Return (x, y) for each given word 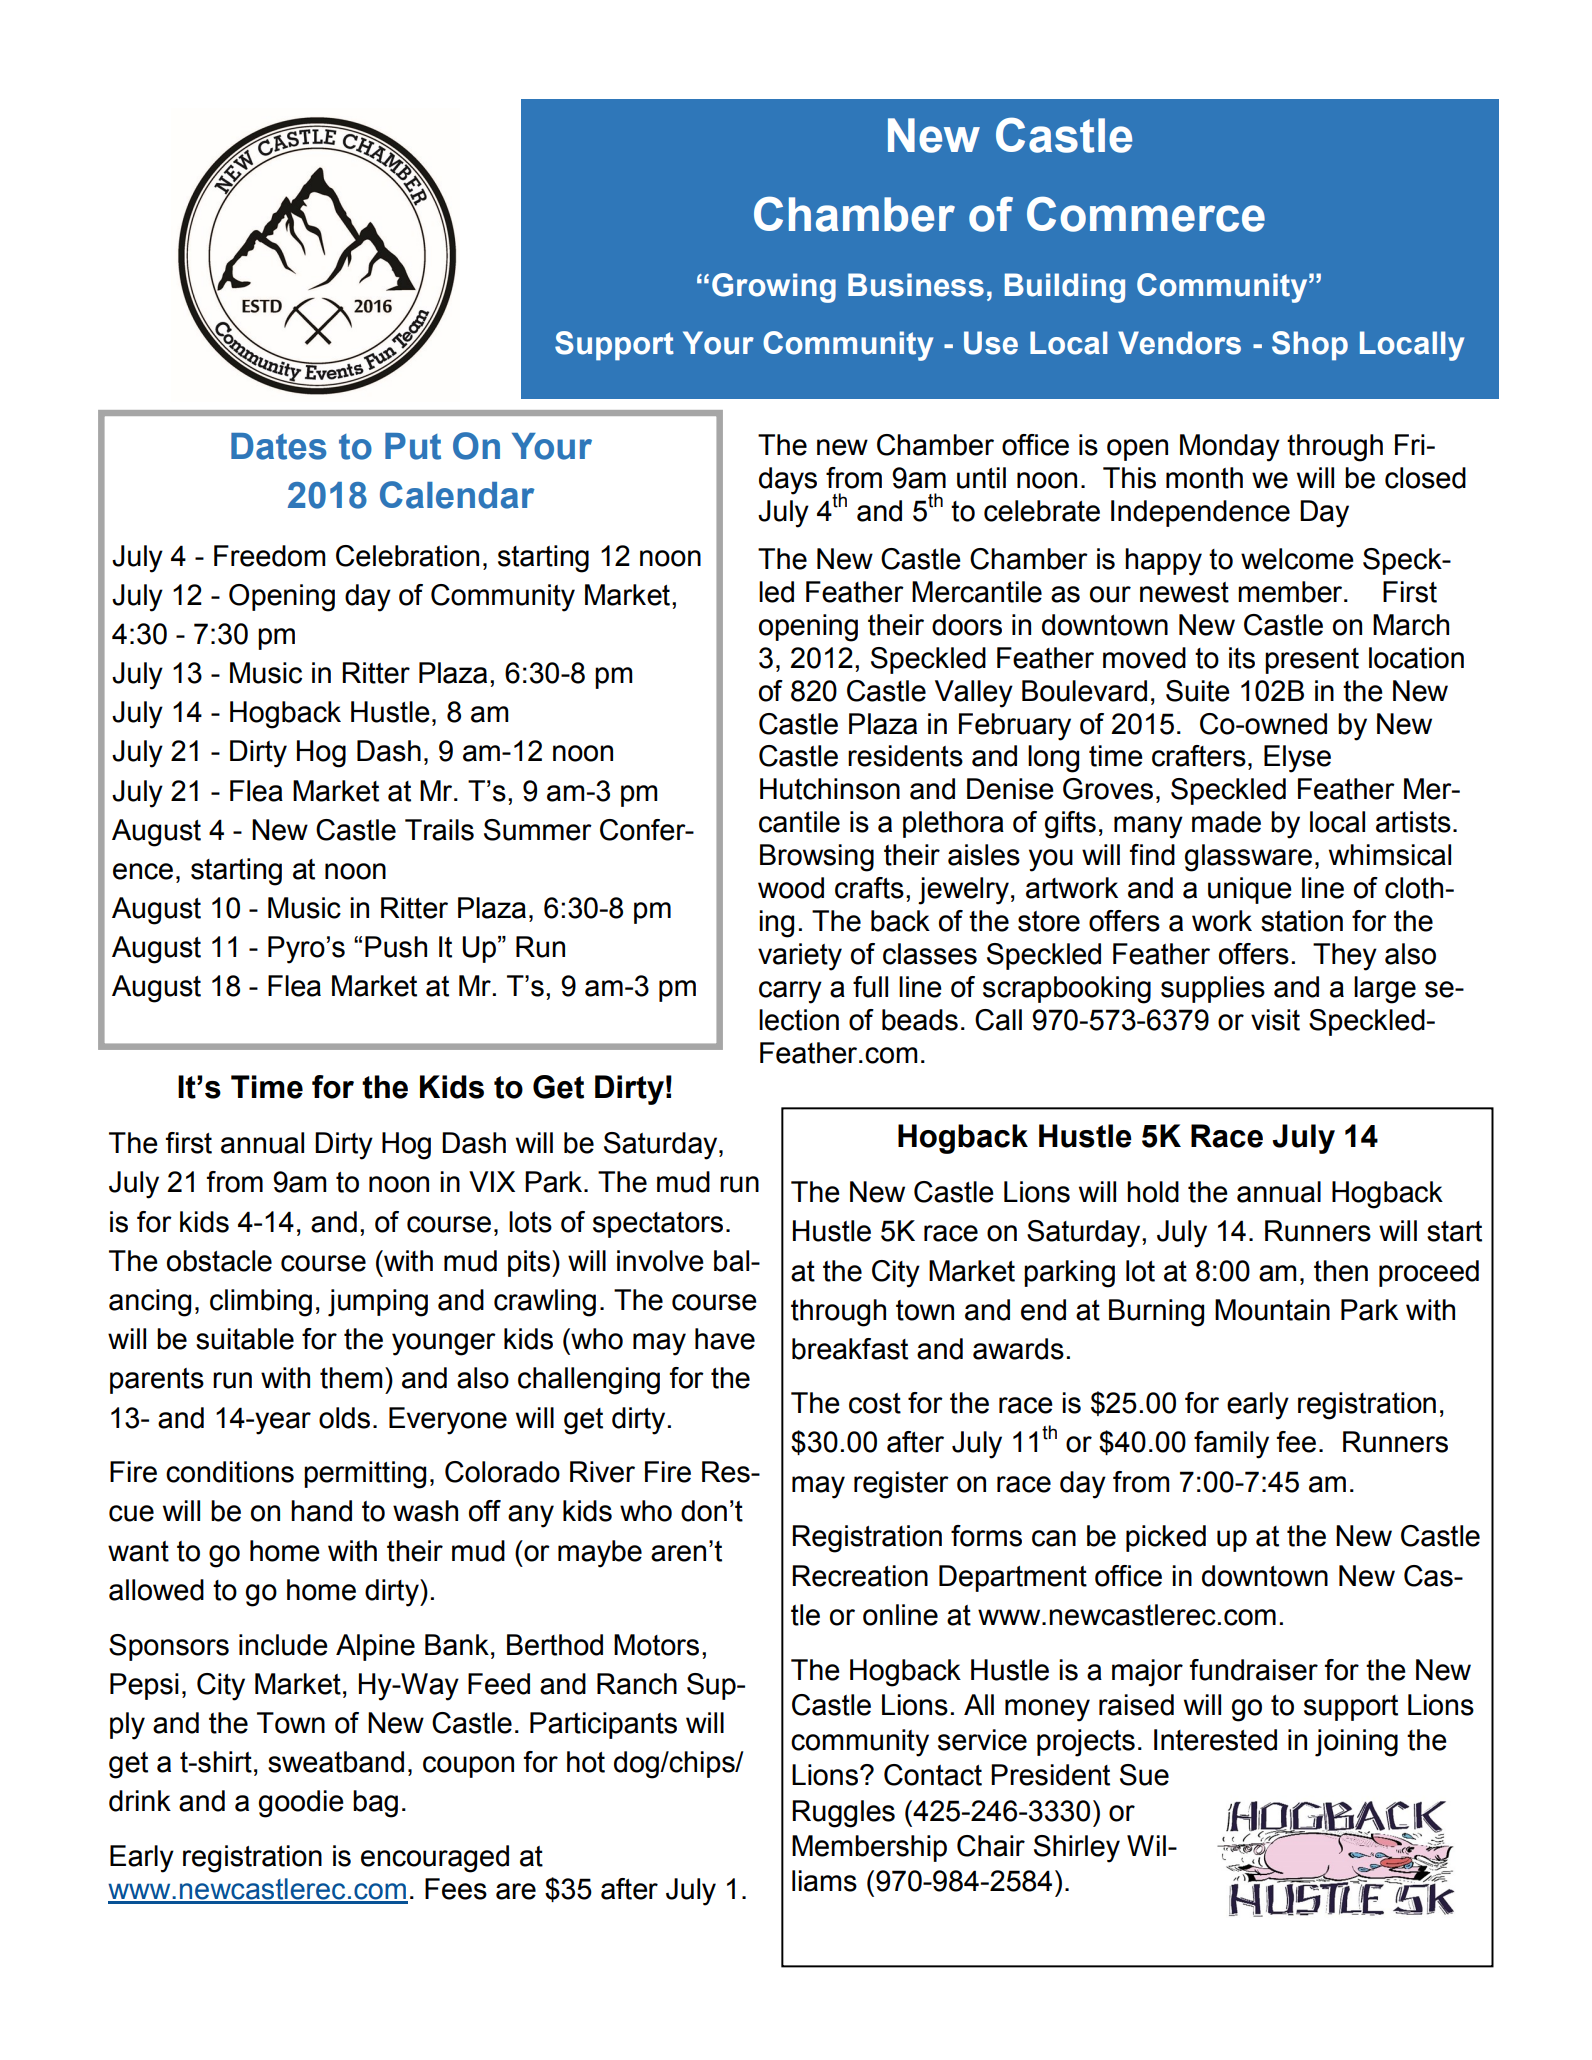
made (1226, 822)
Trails (439, 830)
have (725, 1339)
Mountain (1272, 1310)
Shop (1310, 346)
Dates (279, 446)
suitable (245, 1339)
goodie (301, 1804)
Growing (774, 288)
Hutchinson (830, 789)
